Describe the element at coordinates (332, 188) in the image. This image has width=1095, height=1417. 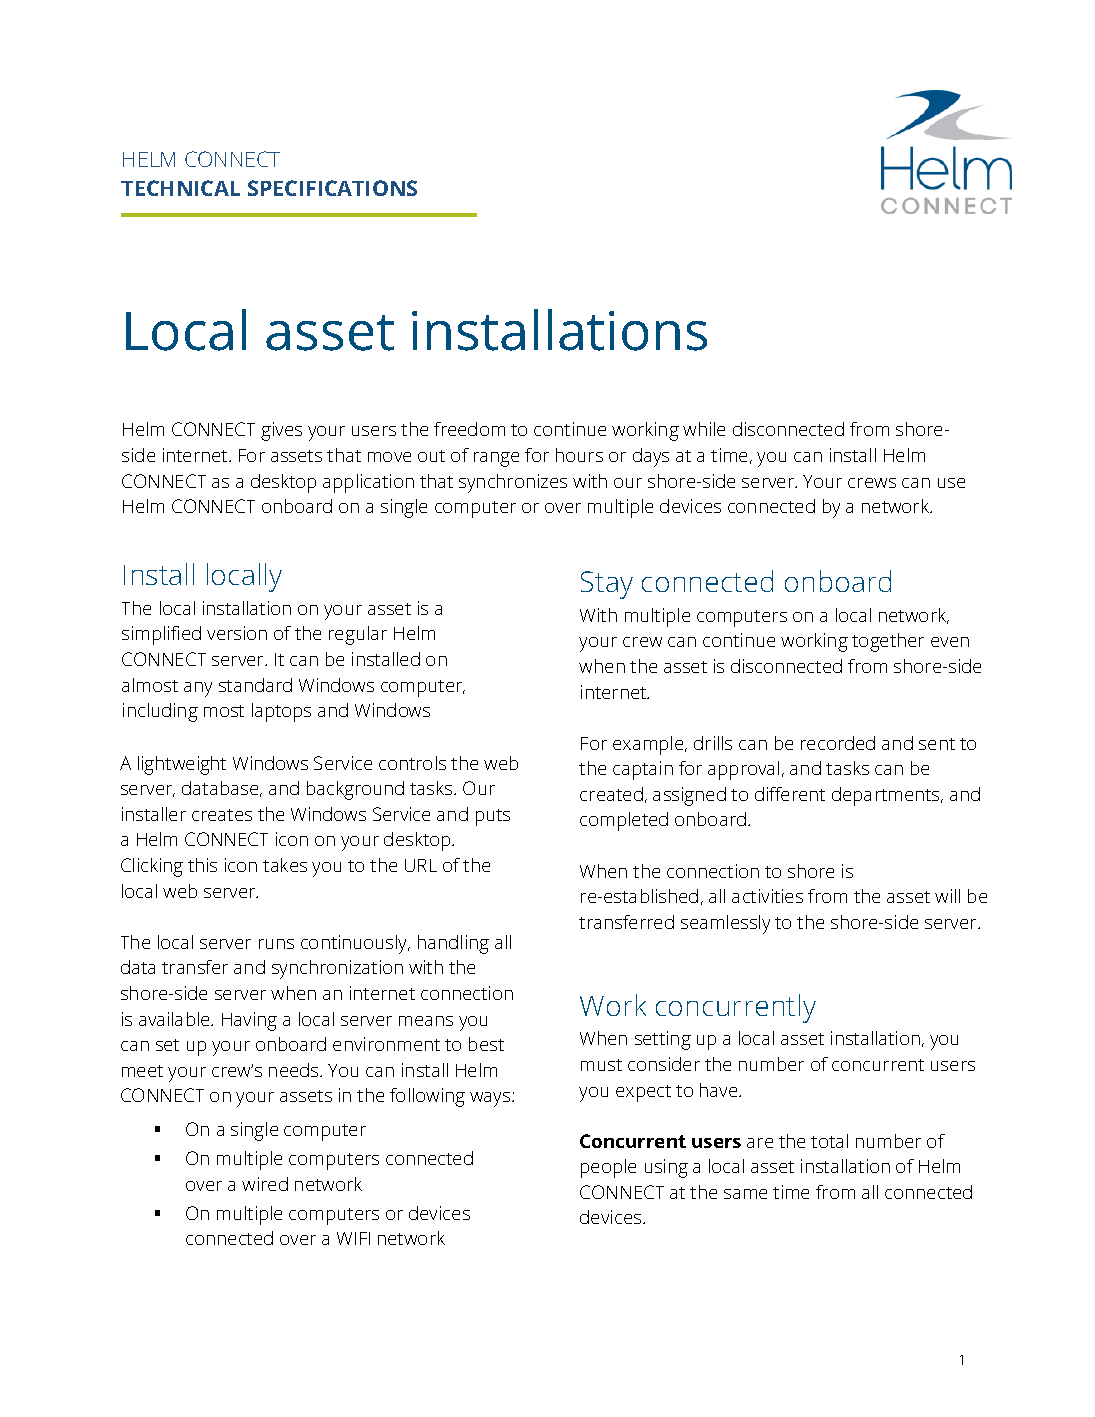
I see `SPECIFICATIONS` at that location.
